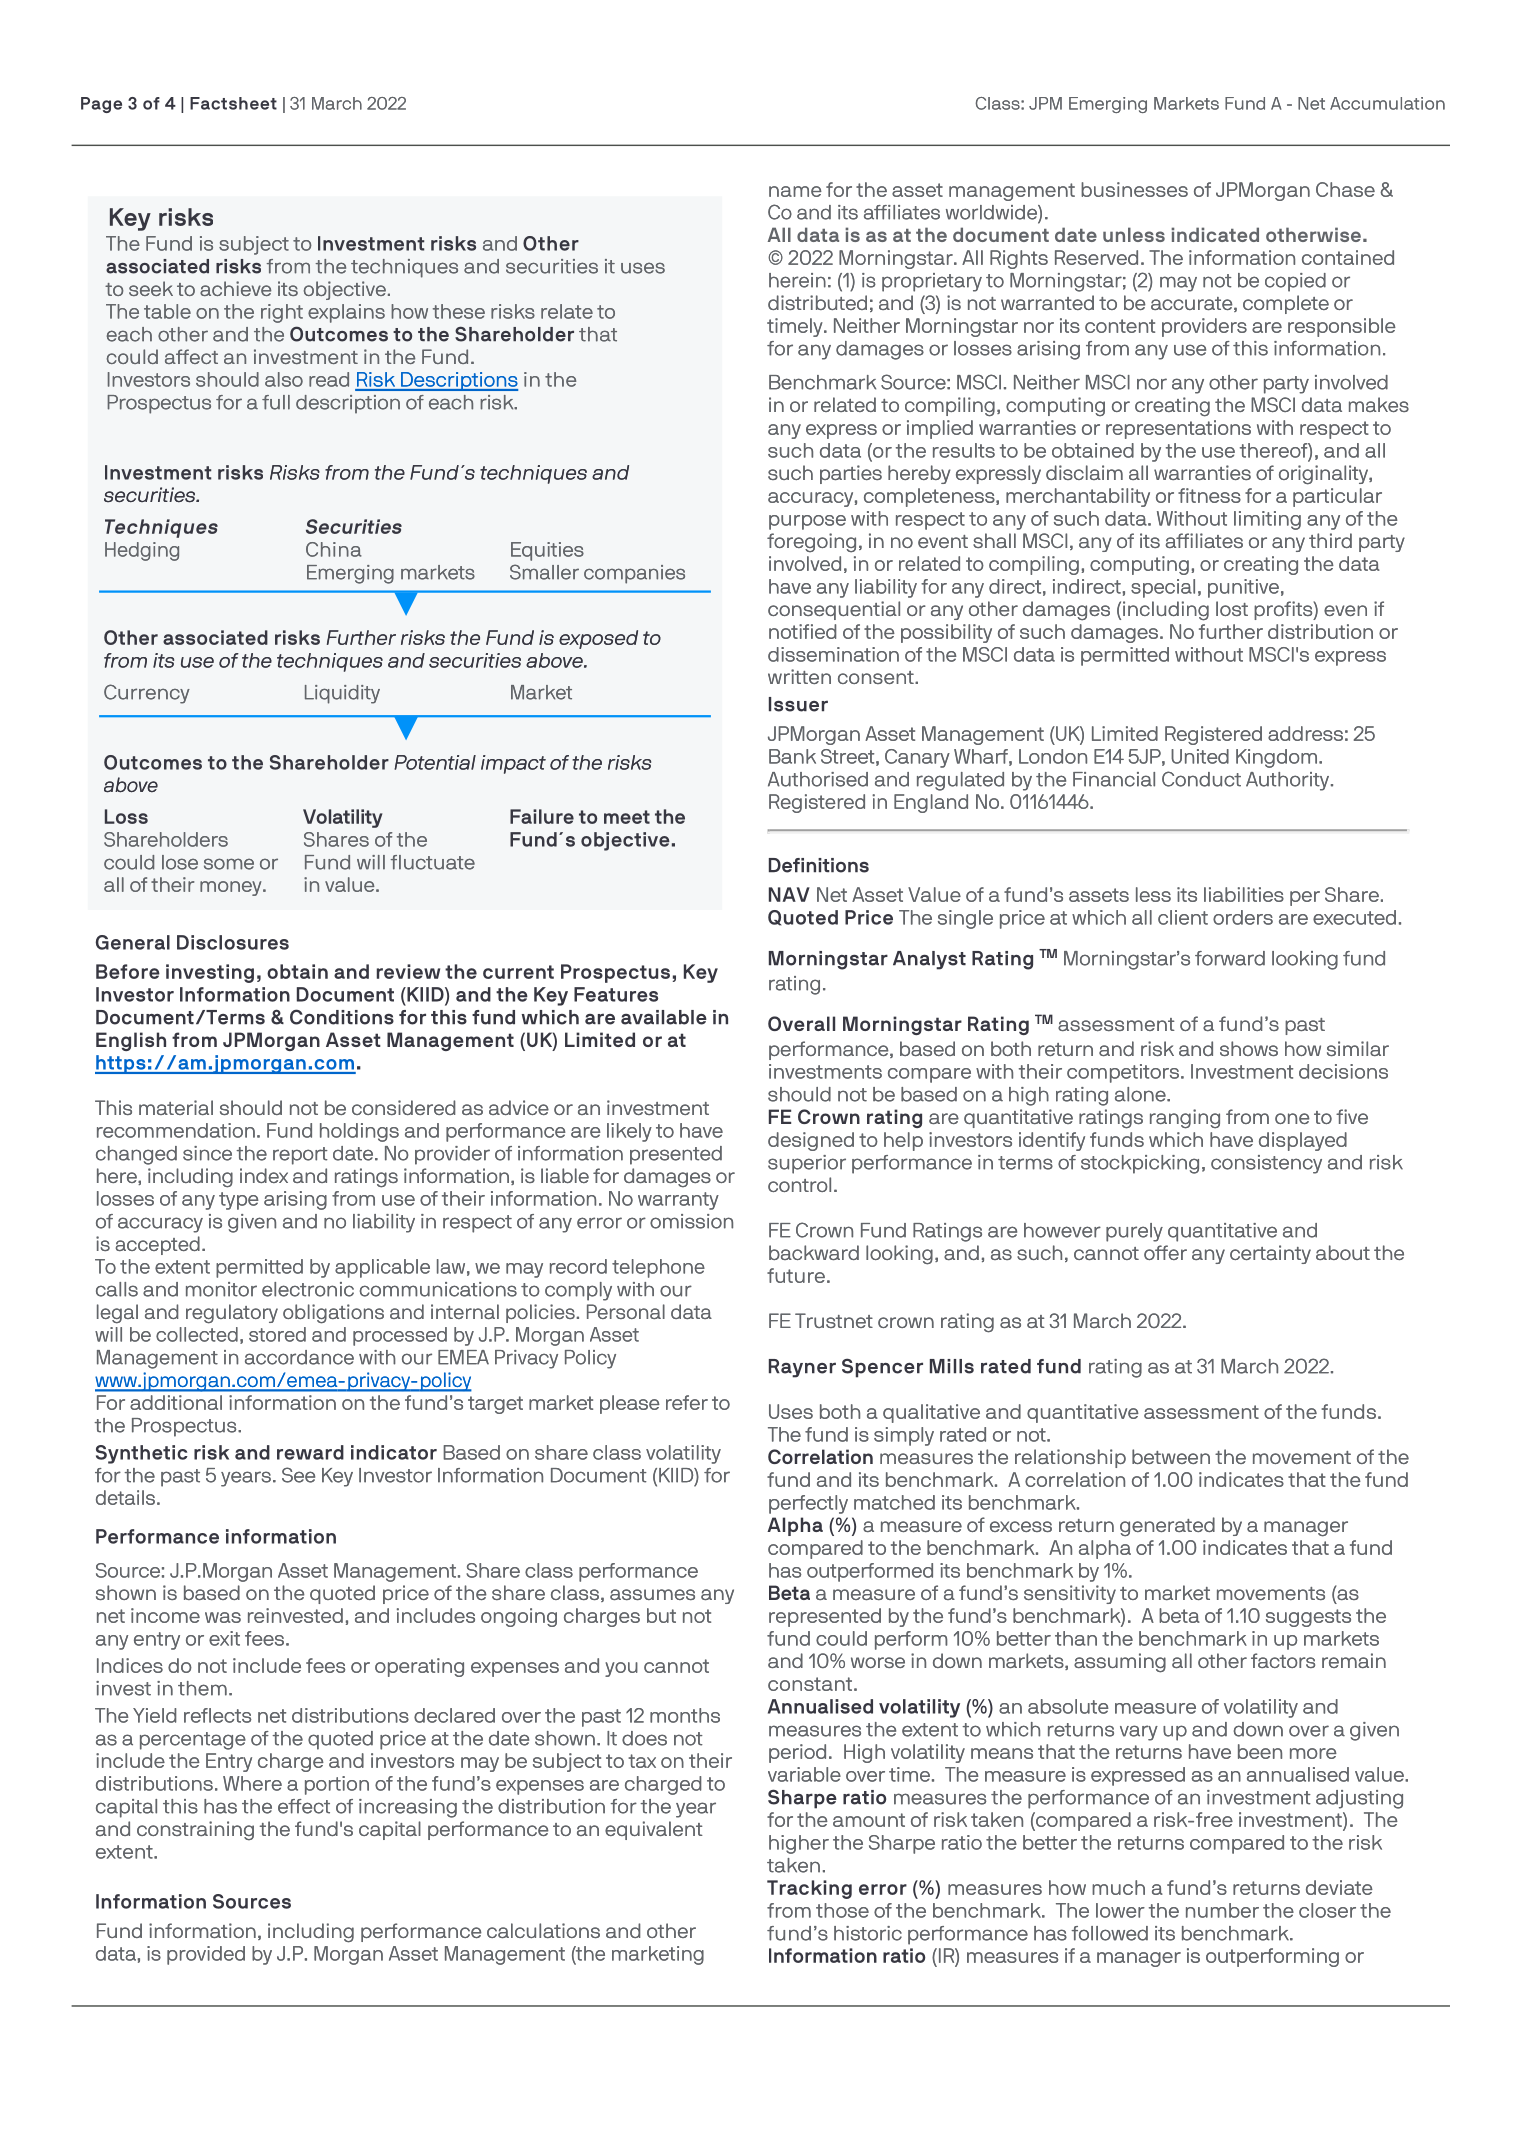 This document has width=1518, height=2148. I want to click on perfectly, so click(808, 1504).
